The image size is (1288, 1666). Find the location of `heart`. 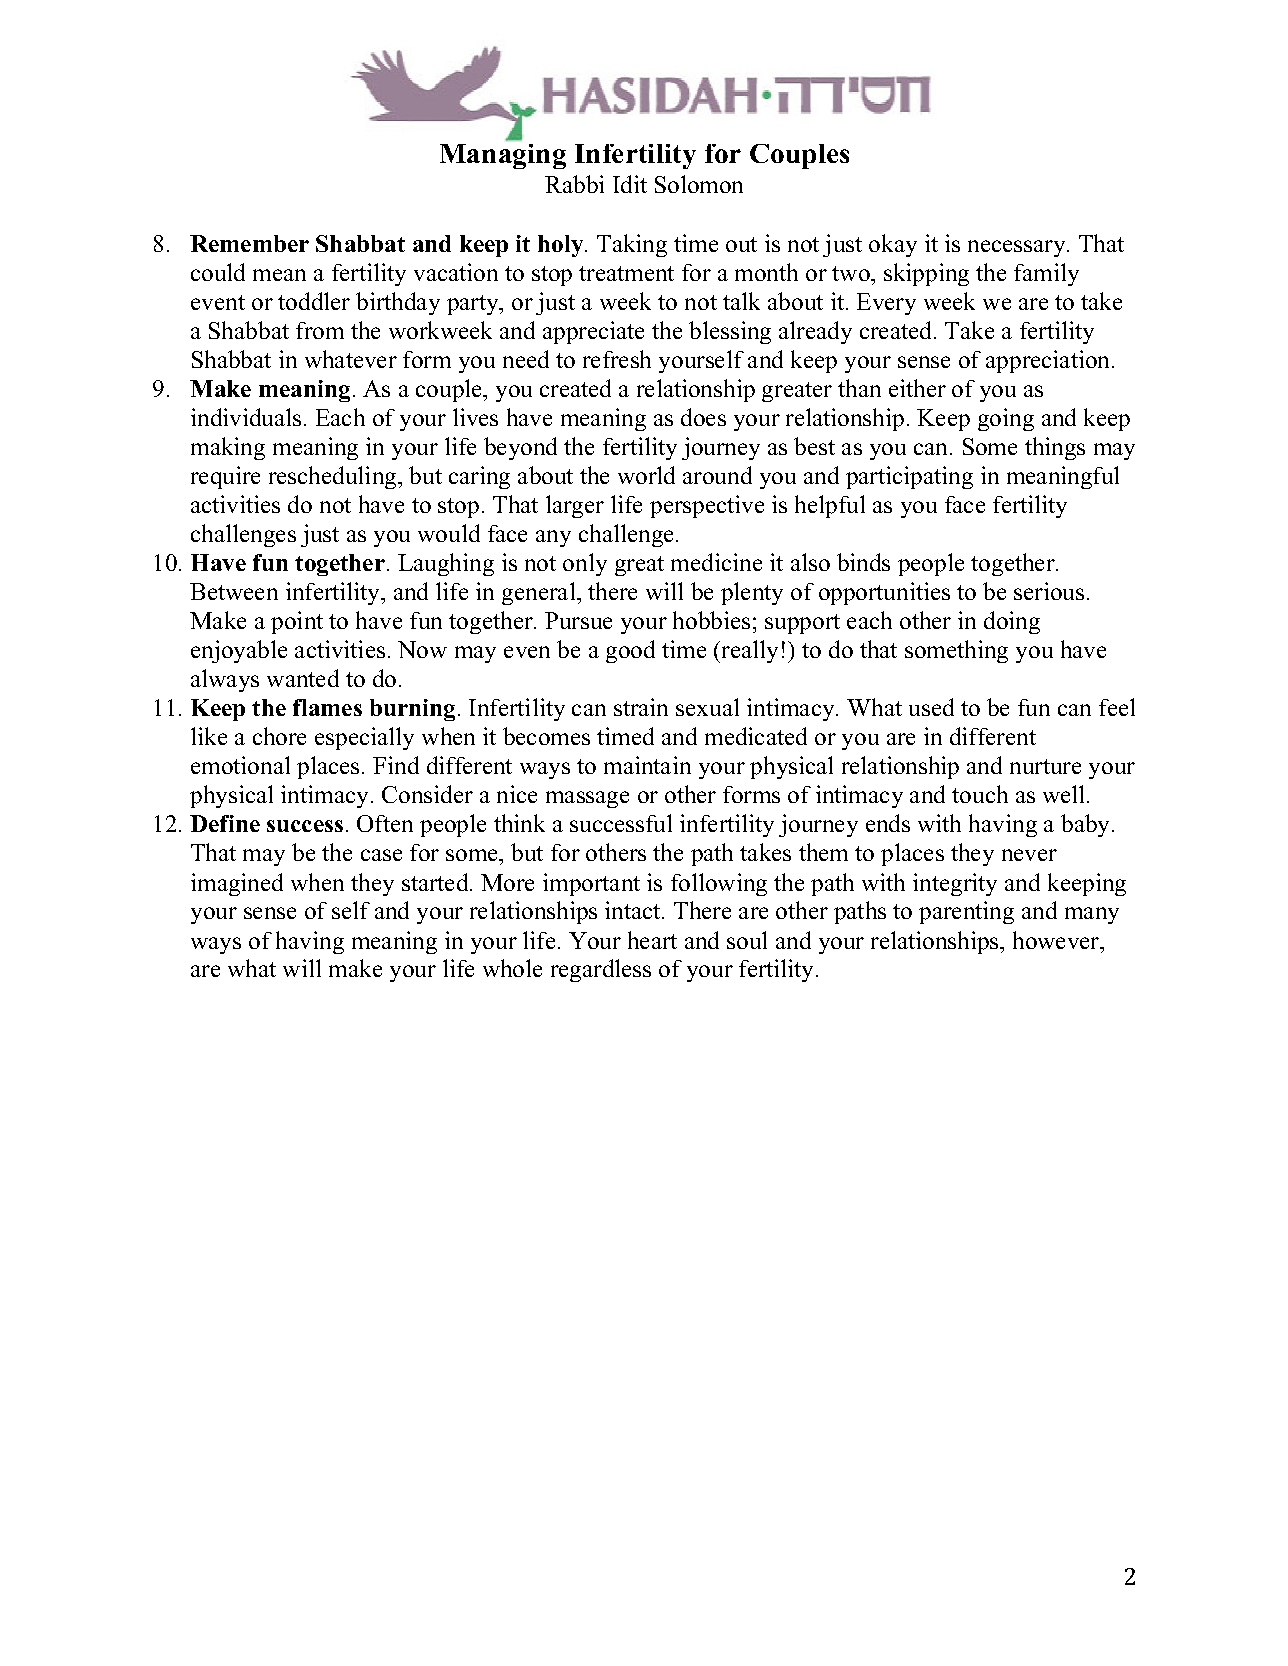

heart is located at coordinates (652, 940).
